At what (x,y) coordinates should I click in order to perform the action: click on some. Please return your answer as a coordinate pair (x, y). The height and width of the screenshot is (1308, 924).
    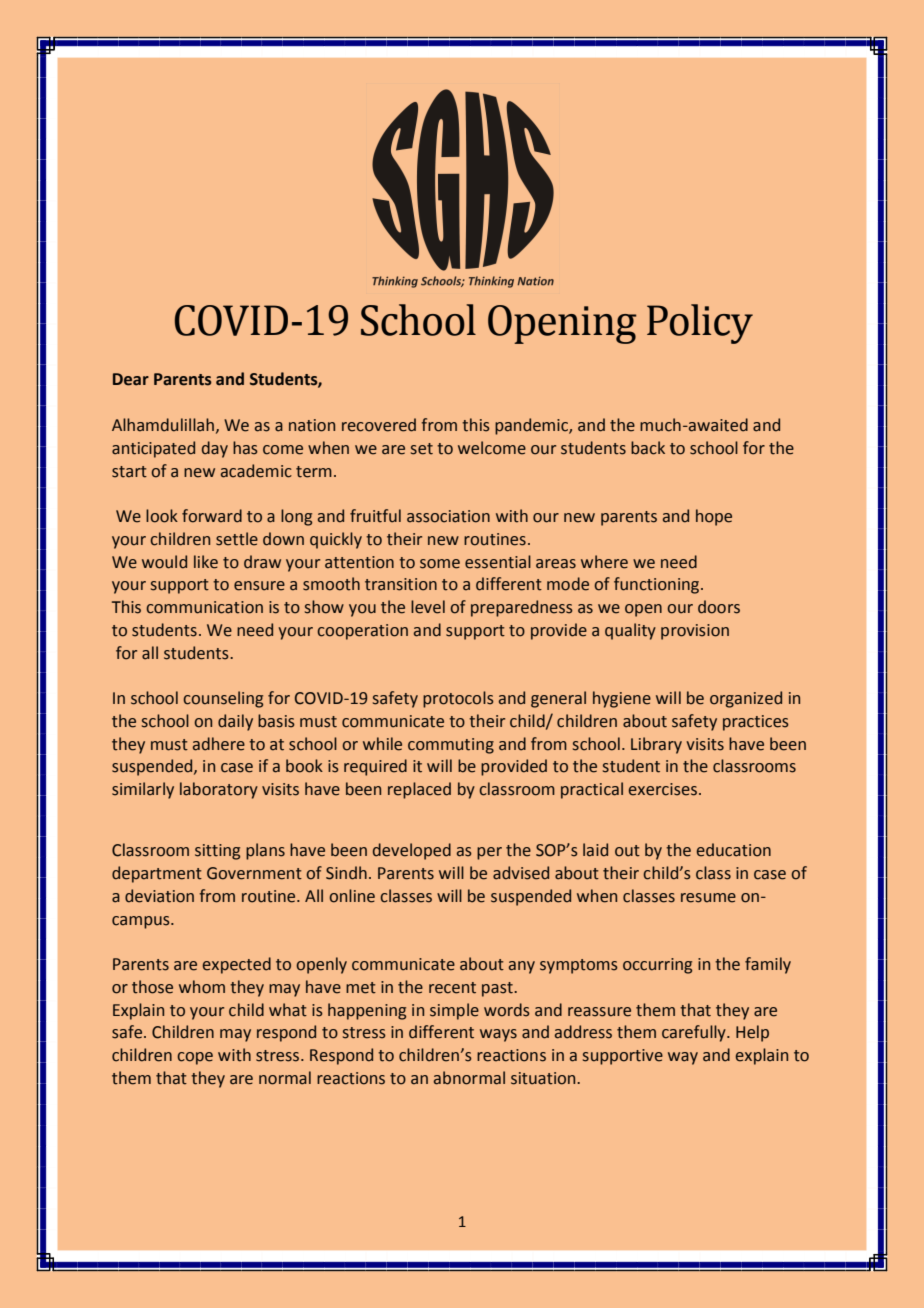
    Looking at the image, I should click on (440, 564).
